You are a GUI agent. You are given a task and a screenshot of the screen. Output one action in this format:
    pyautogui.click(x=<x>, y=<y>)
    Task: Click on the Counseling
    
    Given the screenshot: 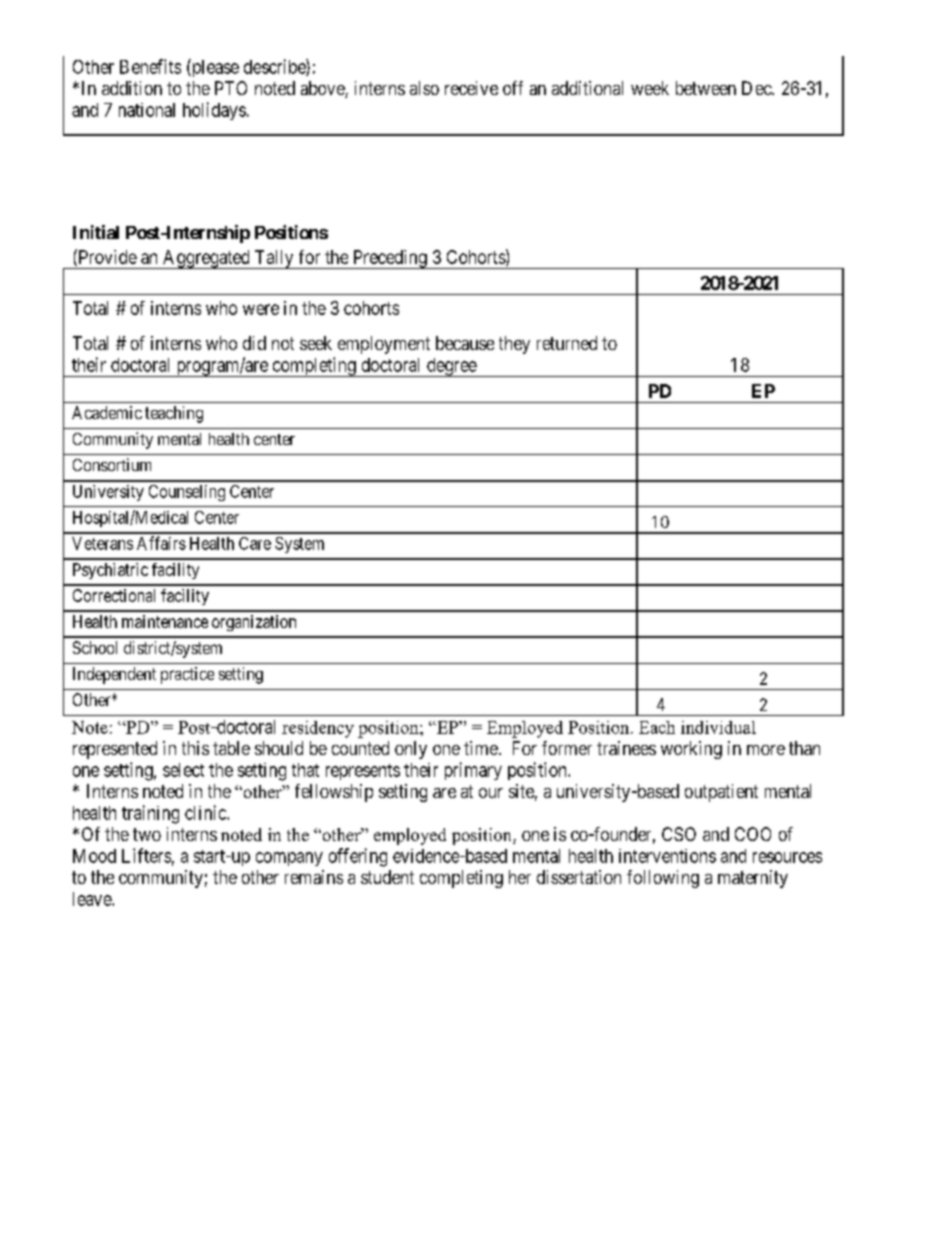 What is the action you would take?
    pyautogui.click(x=187, y=493)
